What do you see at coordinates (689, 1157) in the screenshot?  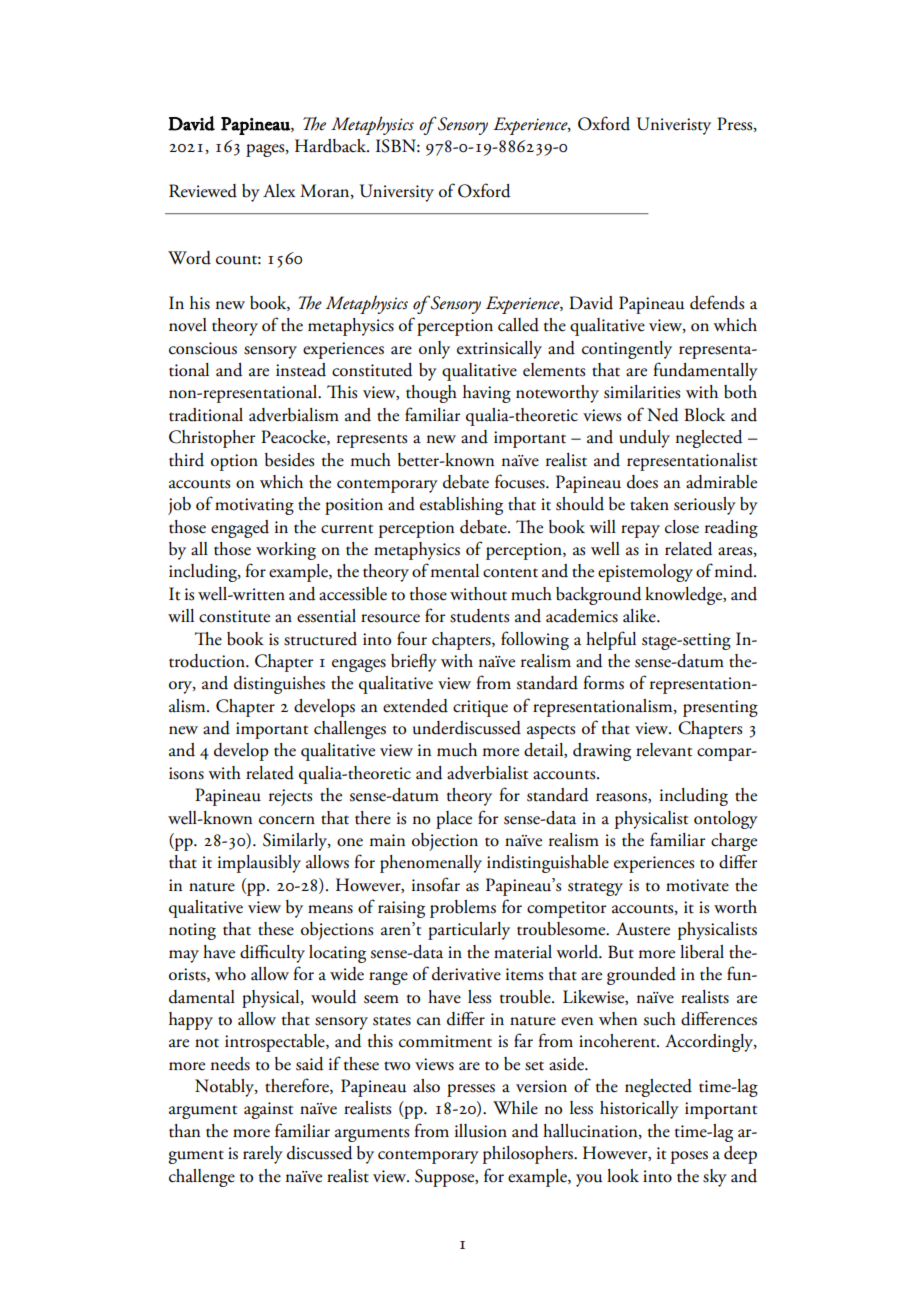 I see `poses` at bounding box center [689, 1157].
